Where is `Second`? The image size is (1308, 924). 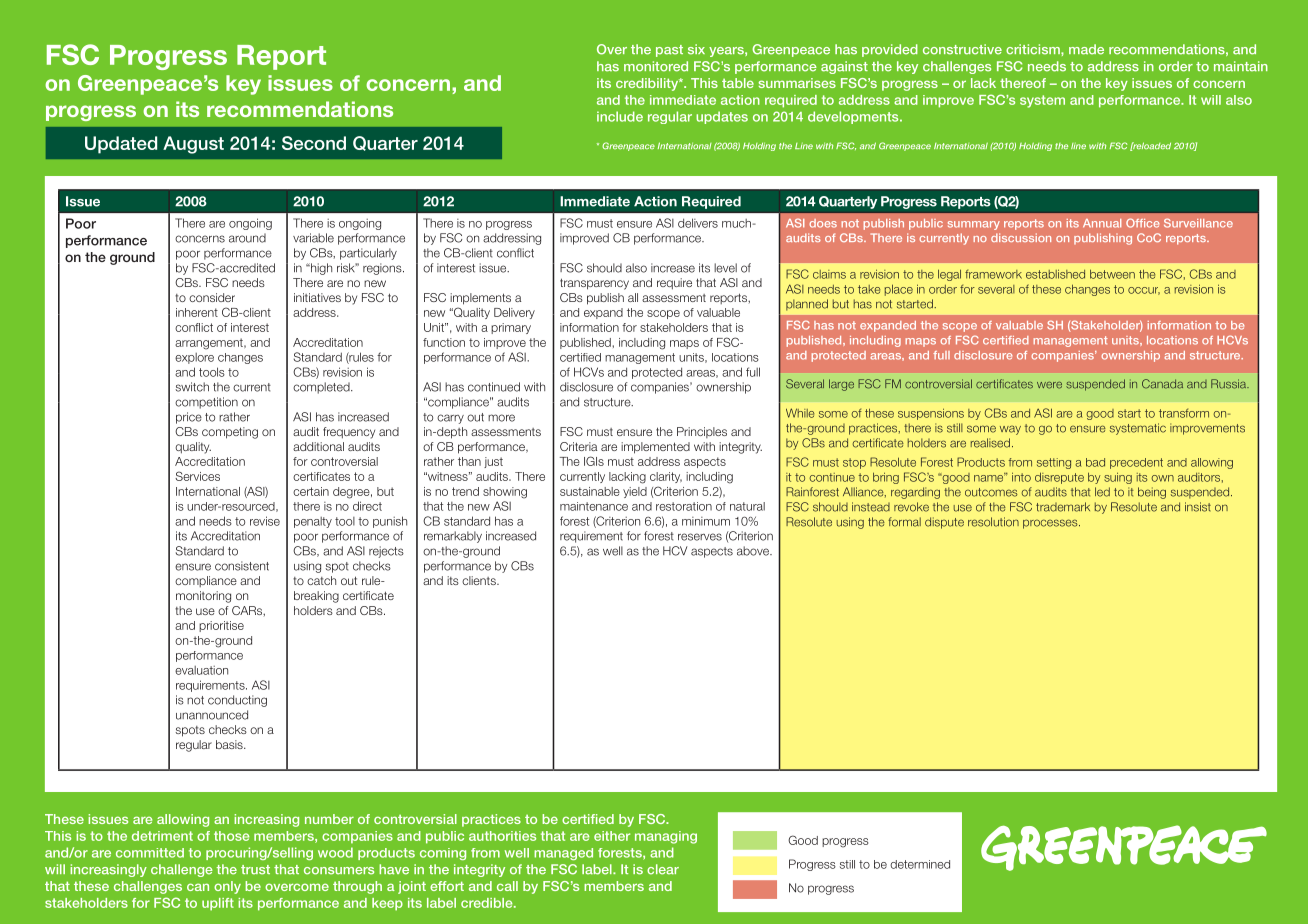 Second is located at coordinates (314, 143).
